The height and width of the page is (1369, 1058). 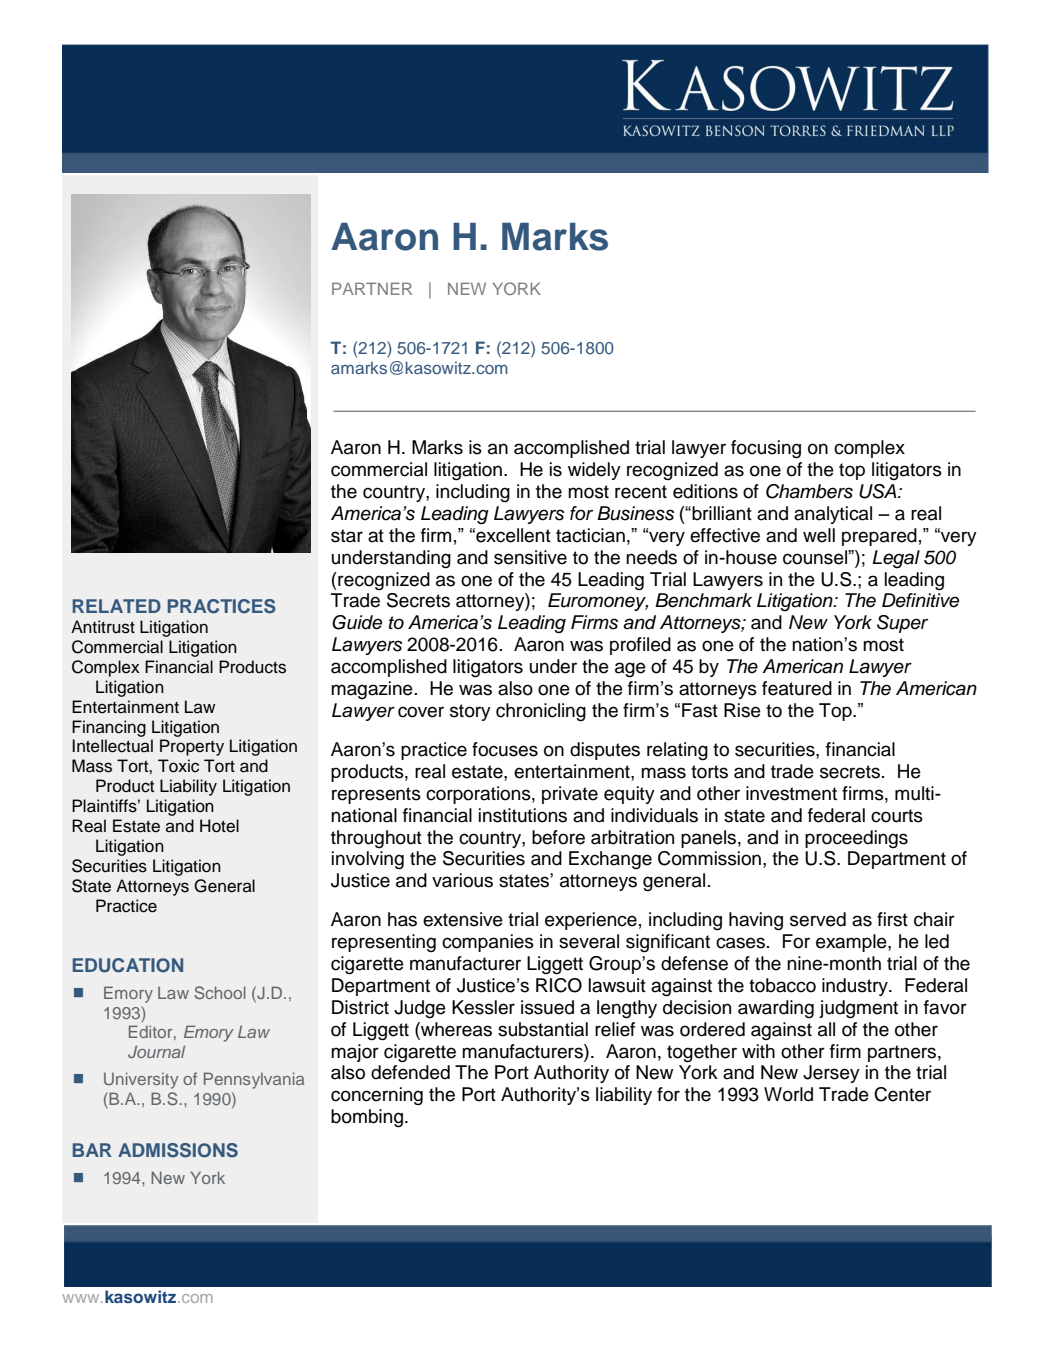 What do you see at coordinates (809, 491) in the page?
I see `Chambers` at bounding box center [809, 491].
